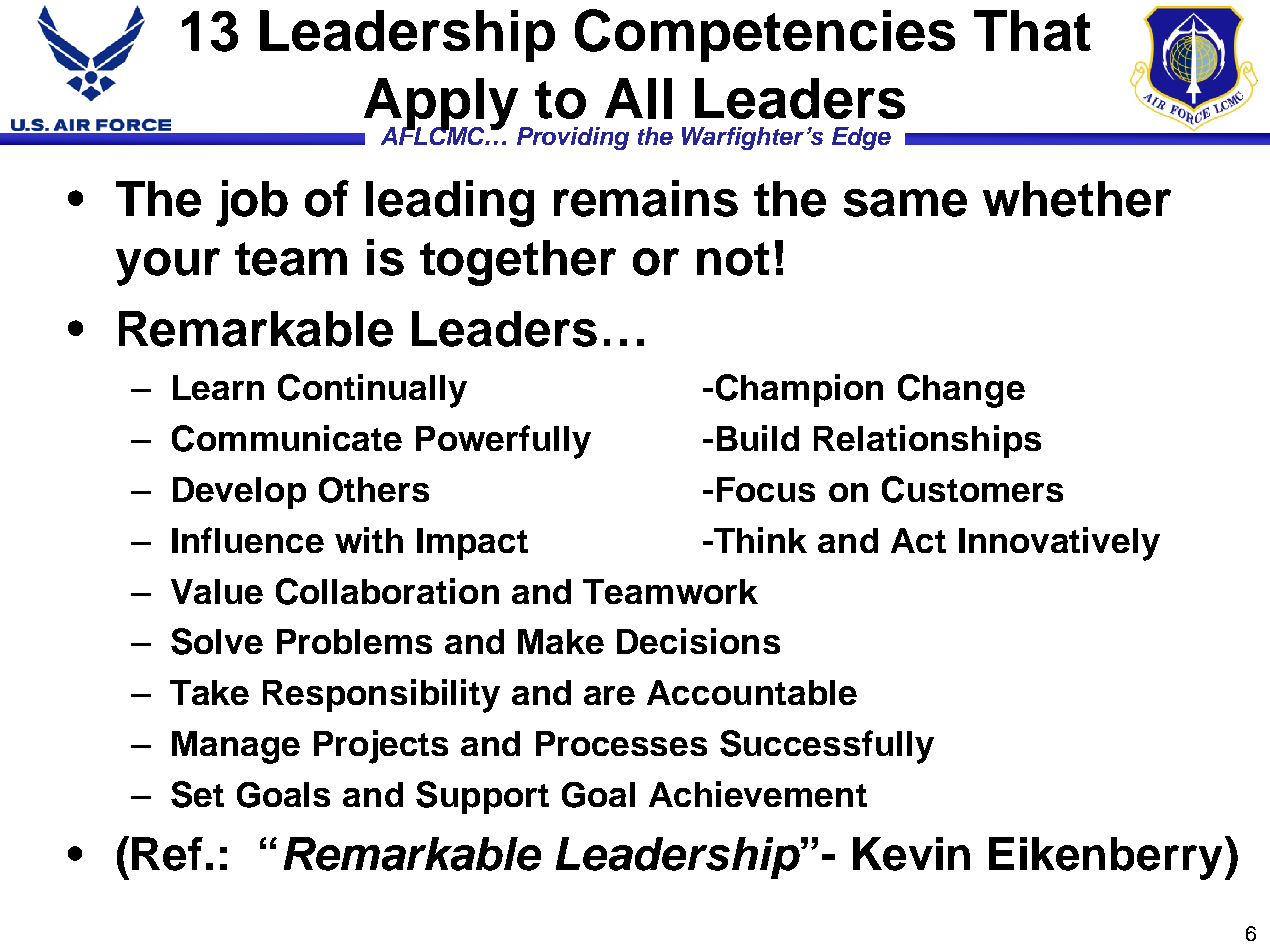 The height and width of the screenshot is (952, 1270). I want to click on Set, so click(197, 794).
